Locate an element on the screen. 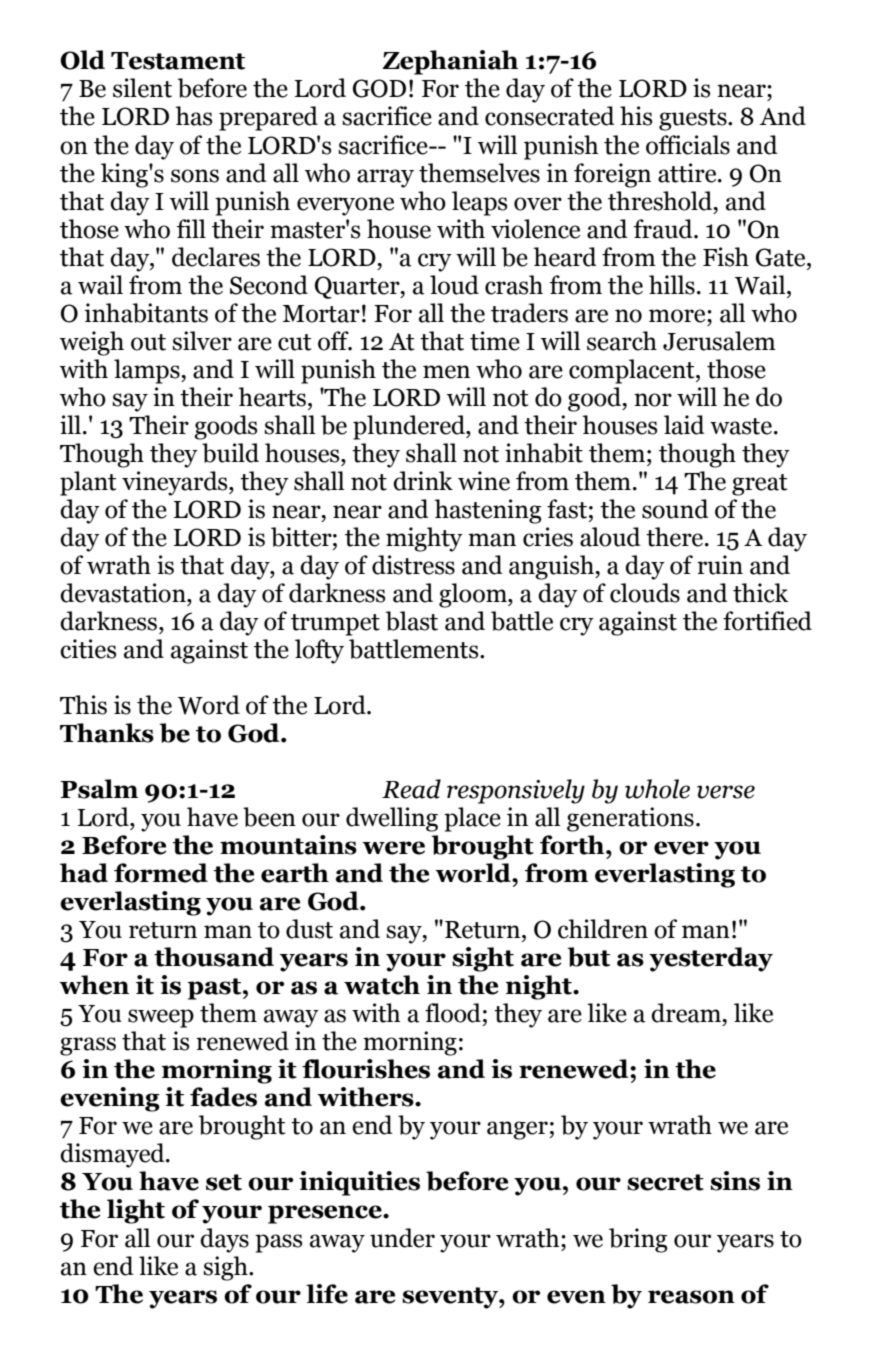 This screenshot has width=887, height=1372. Zephaniah is located at coordinates (450, 62).
